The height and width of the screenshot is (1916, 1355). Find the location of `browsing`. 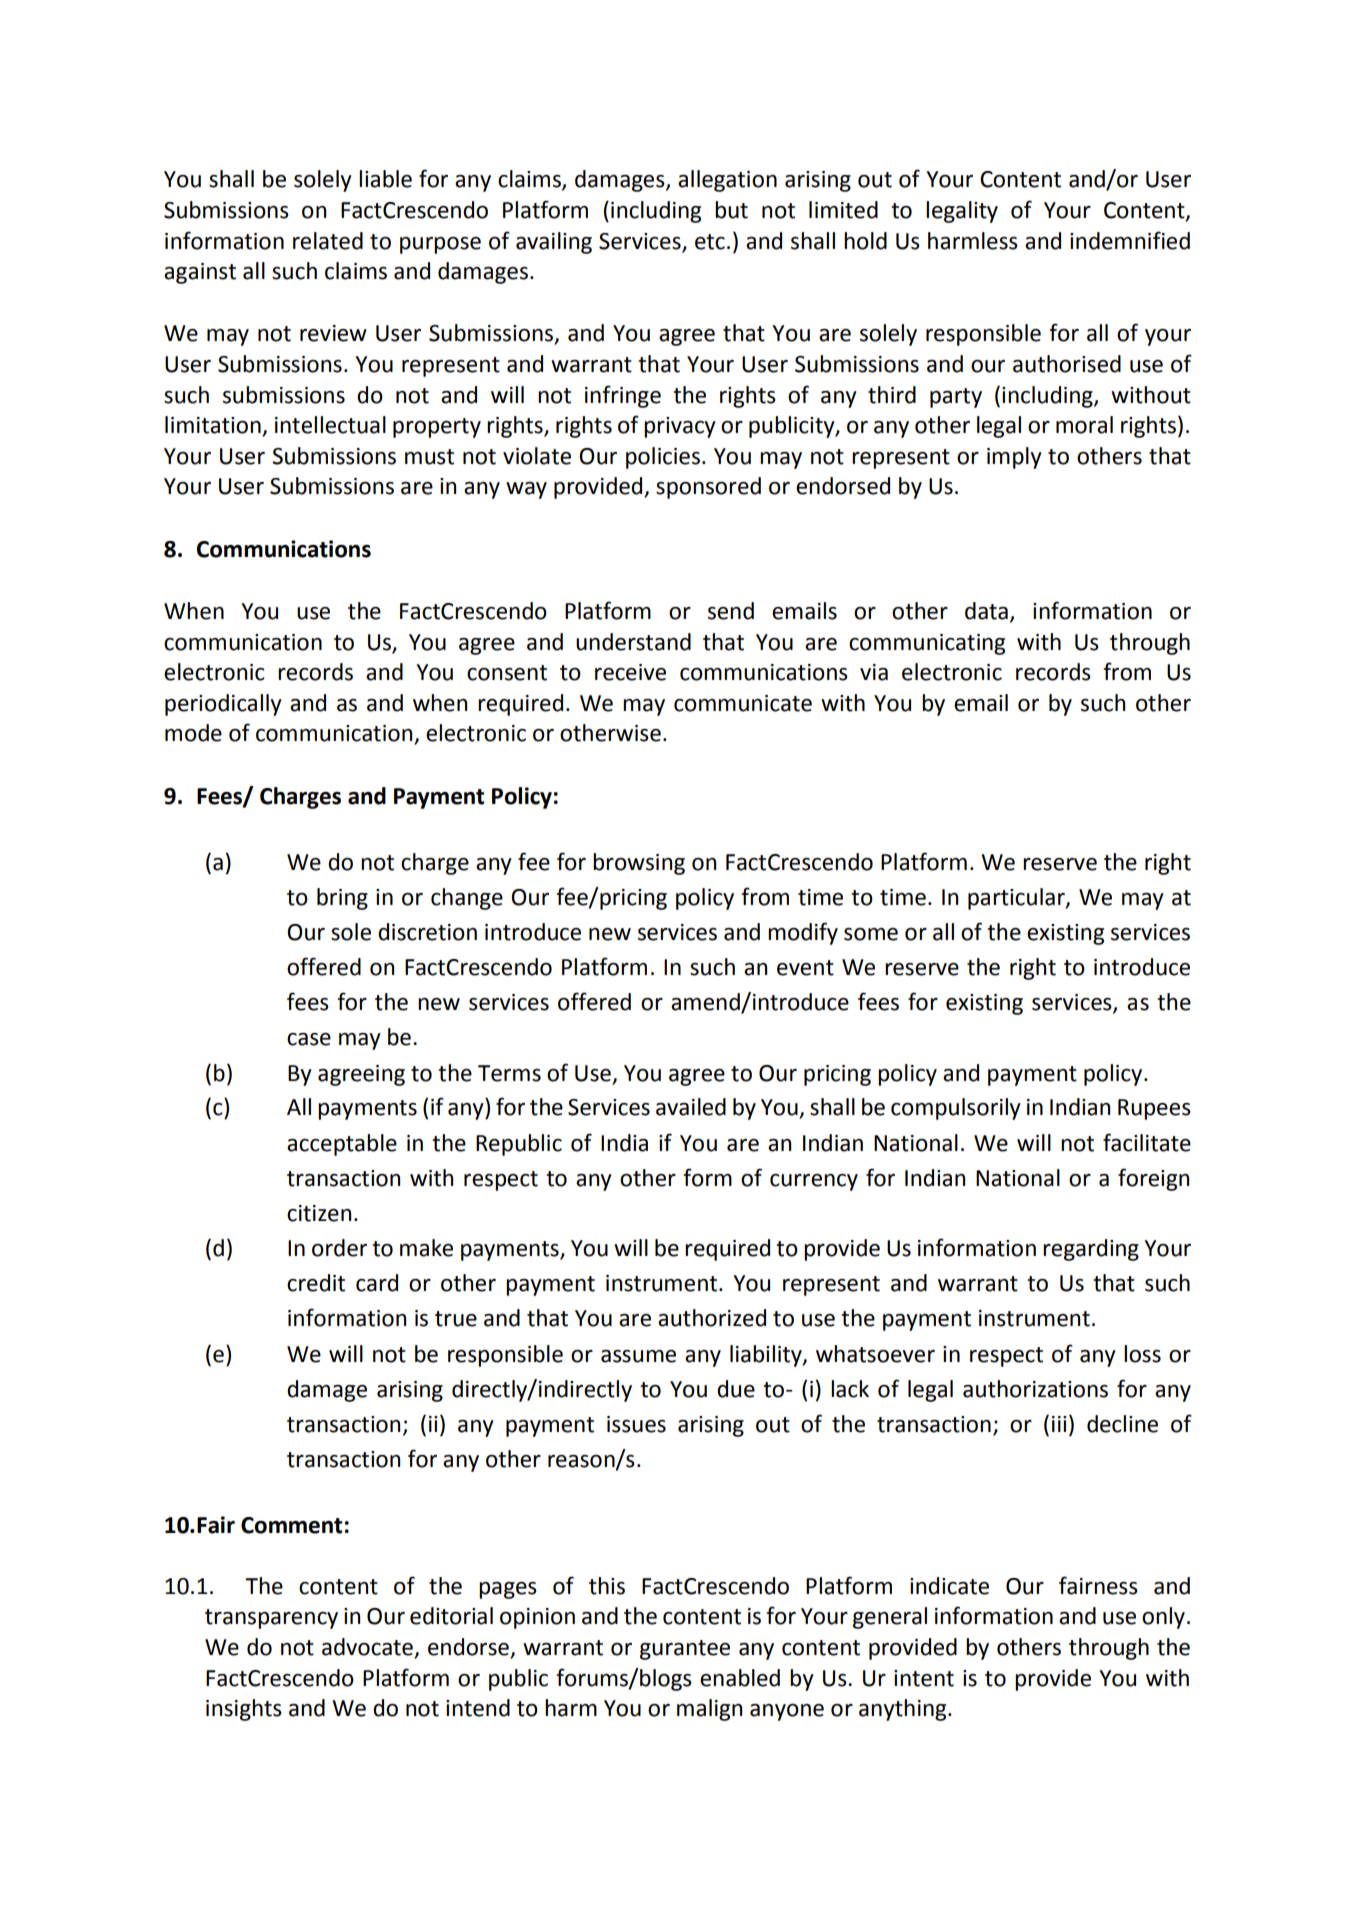

browsing is located at coordinates (639, 864).
